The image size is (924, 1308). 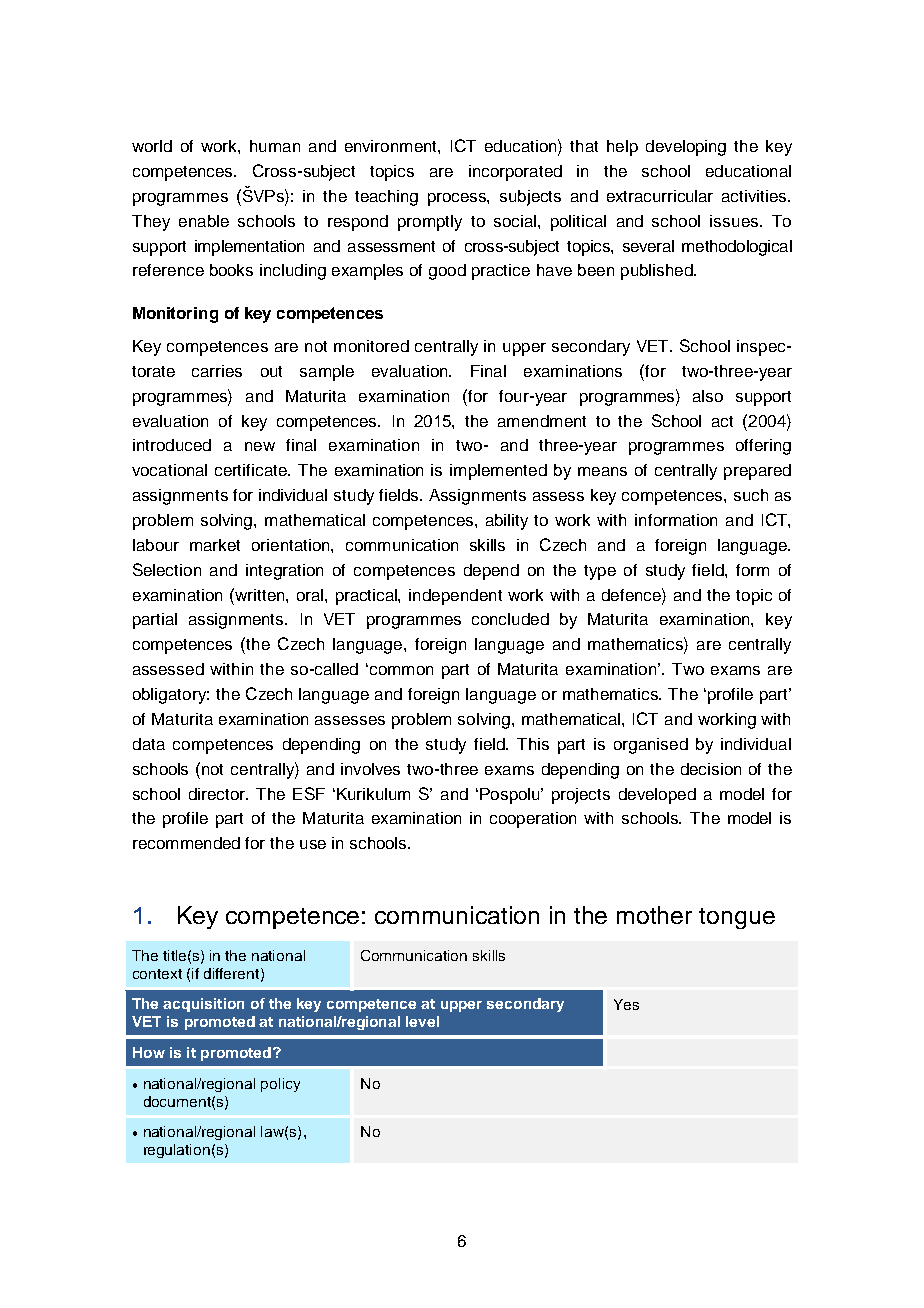 What do you see at coordinates (498, 472) in the screenshot?
I see `implemented` at bounding box center [498, 472].
